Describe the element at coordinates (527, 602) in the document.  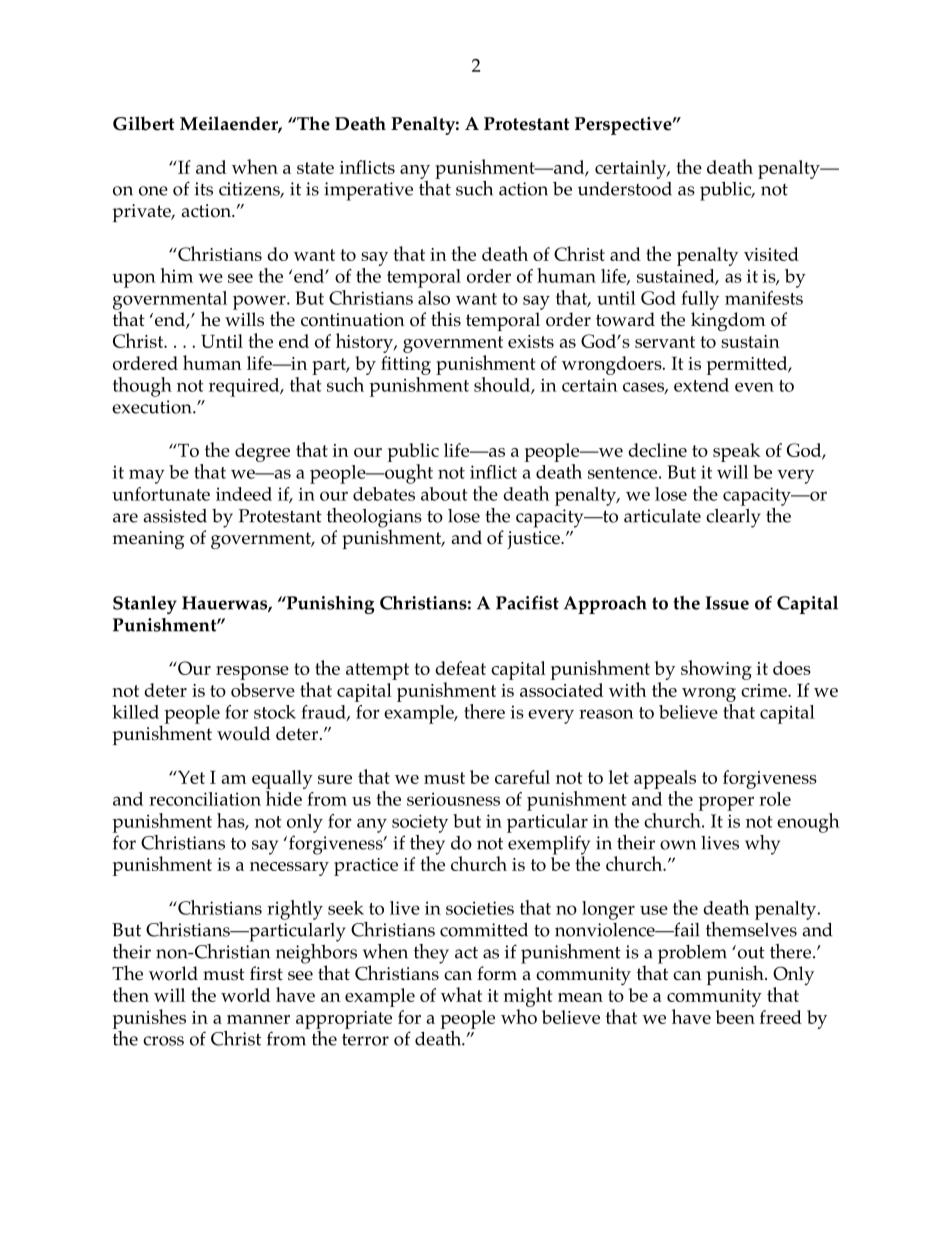
I see `Pacifist` at that location.
